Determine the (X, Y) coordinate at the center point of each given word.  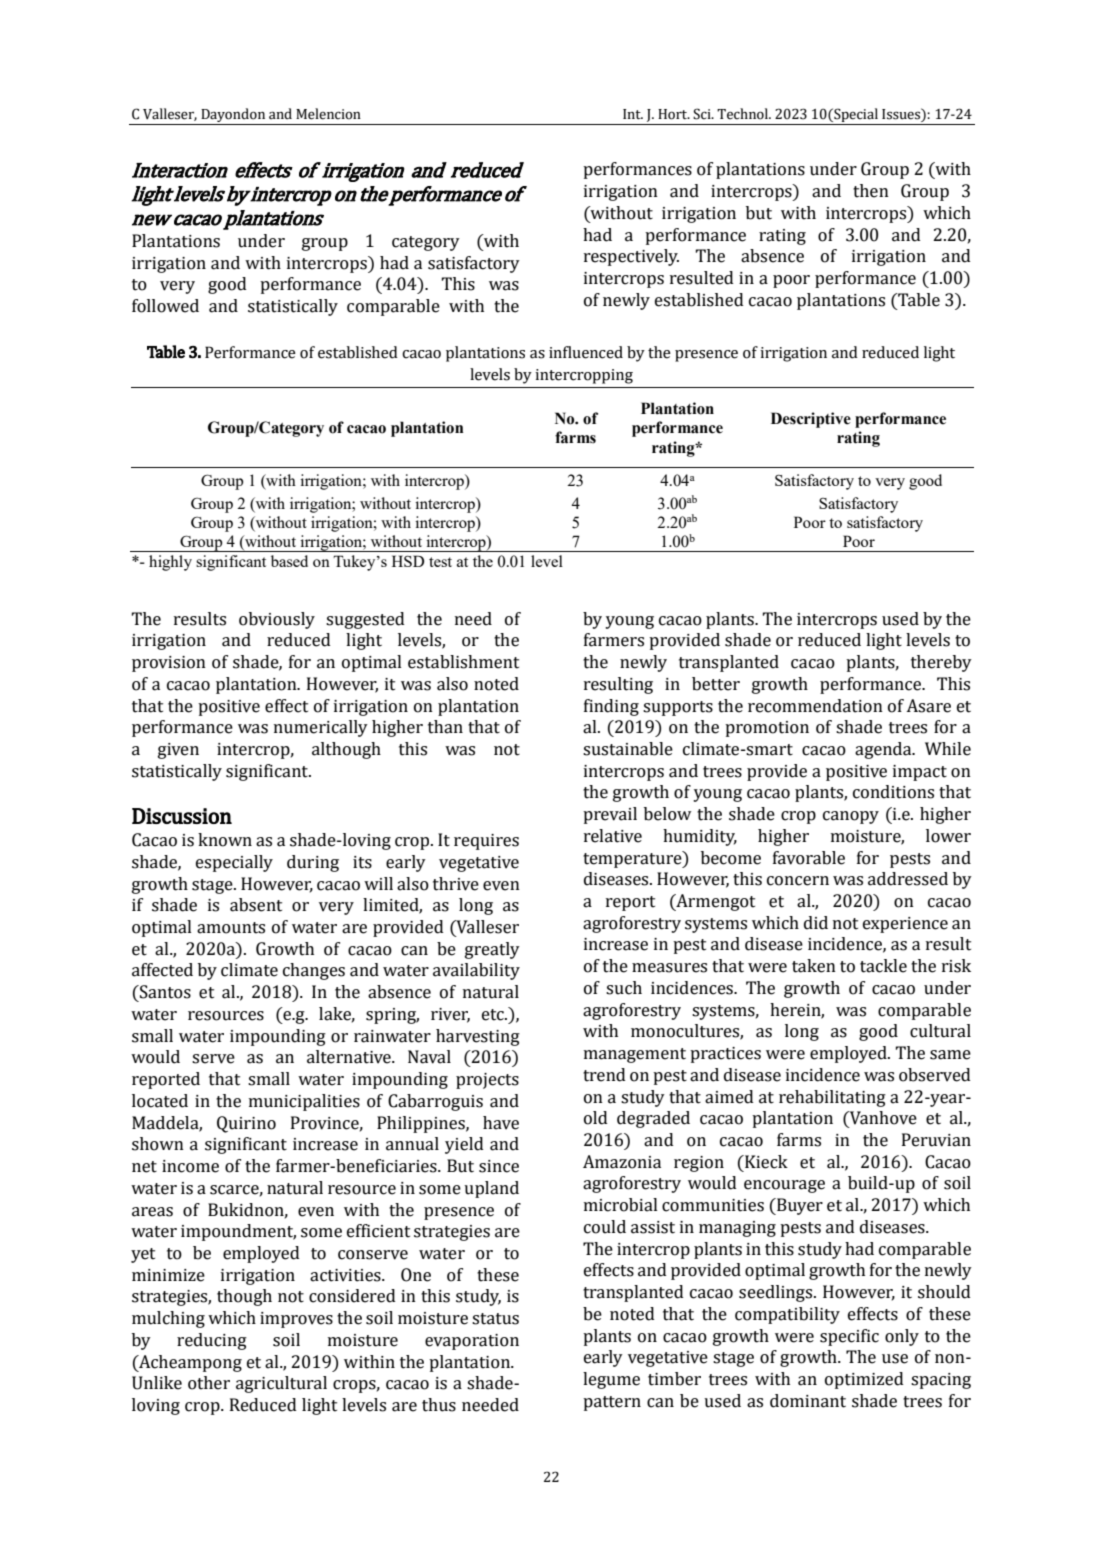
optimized (864, 1380)
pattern (612, 1403)
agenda (884, 750)
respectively (631, 257)
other (209, 1383)
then (871, 191)
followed (165, 306)
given (178, 751)
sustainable (628, 749)
